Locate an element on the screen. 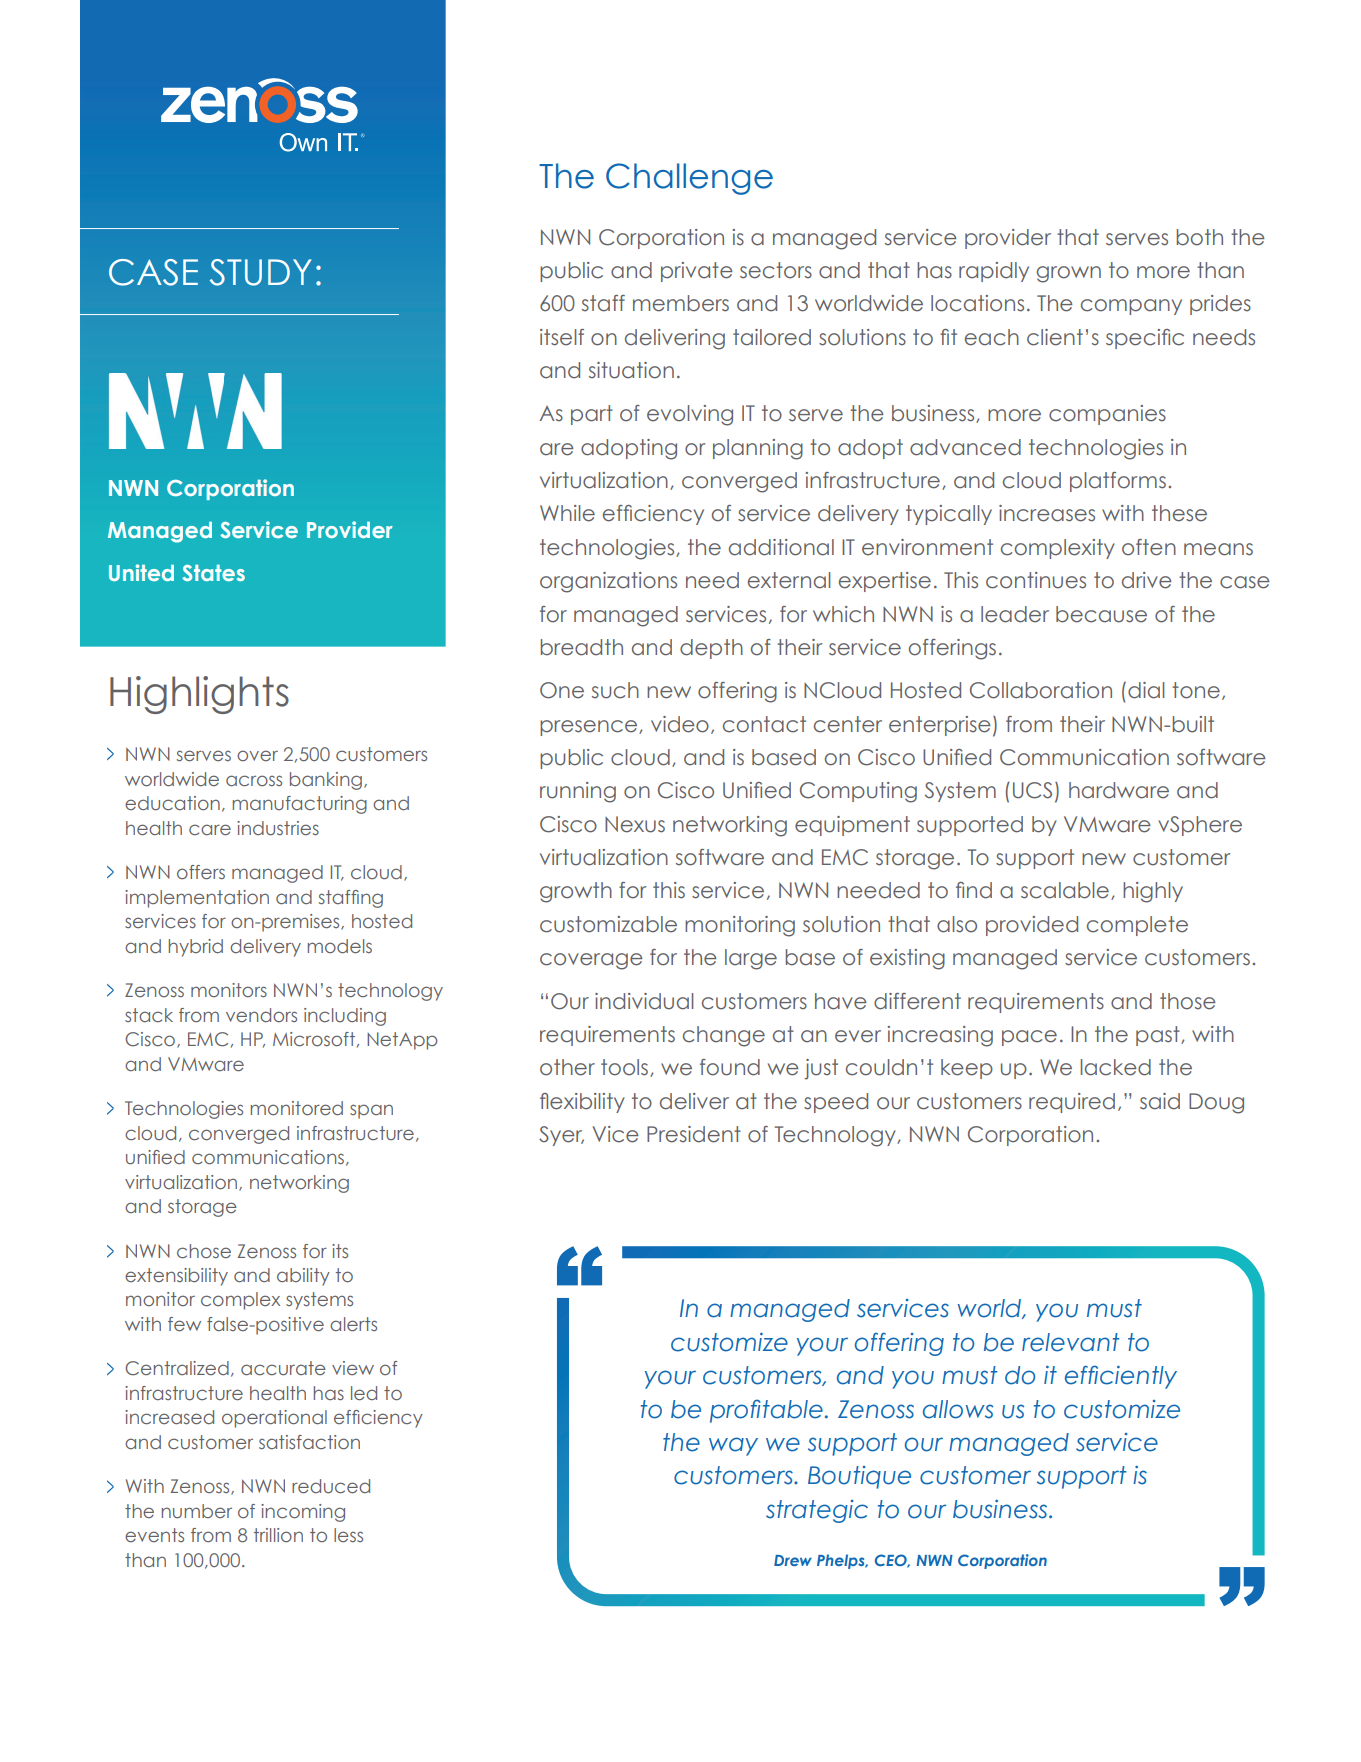 The width and height of the screenshot is (1361, 1762). STUDY is located at coordinates (261, 272).
